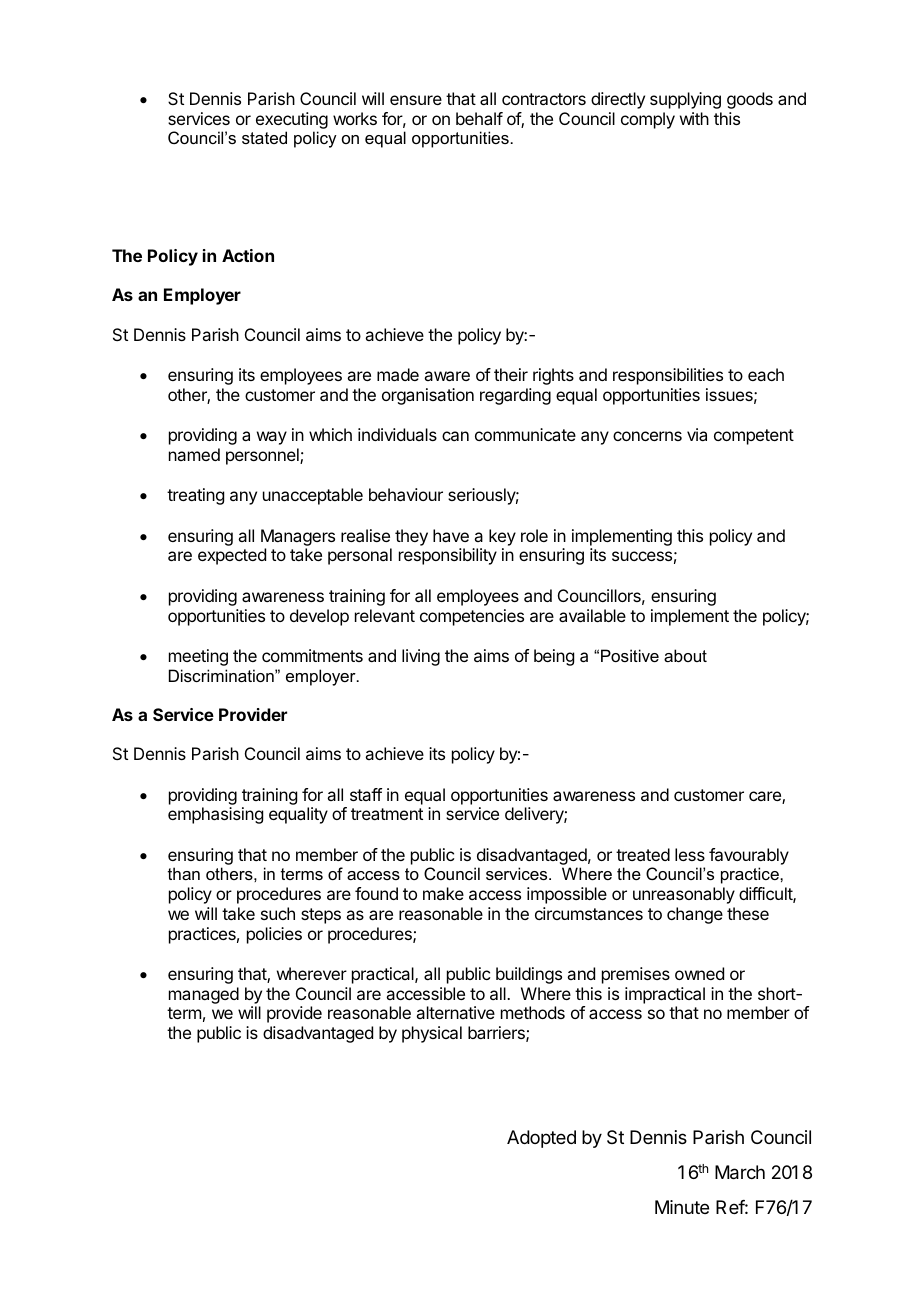 This image has height=1308, width=924. Describe the element at coordinates (685, 655) in the image. I see `about` at that location.
